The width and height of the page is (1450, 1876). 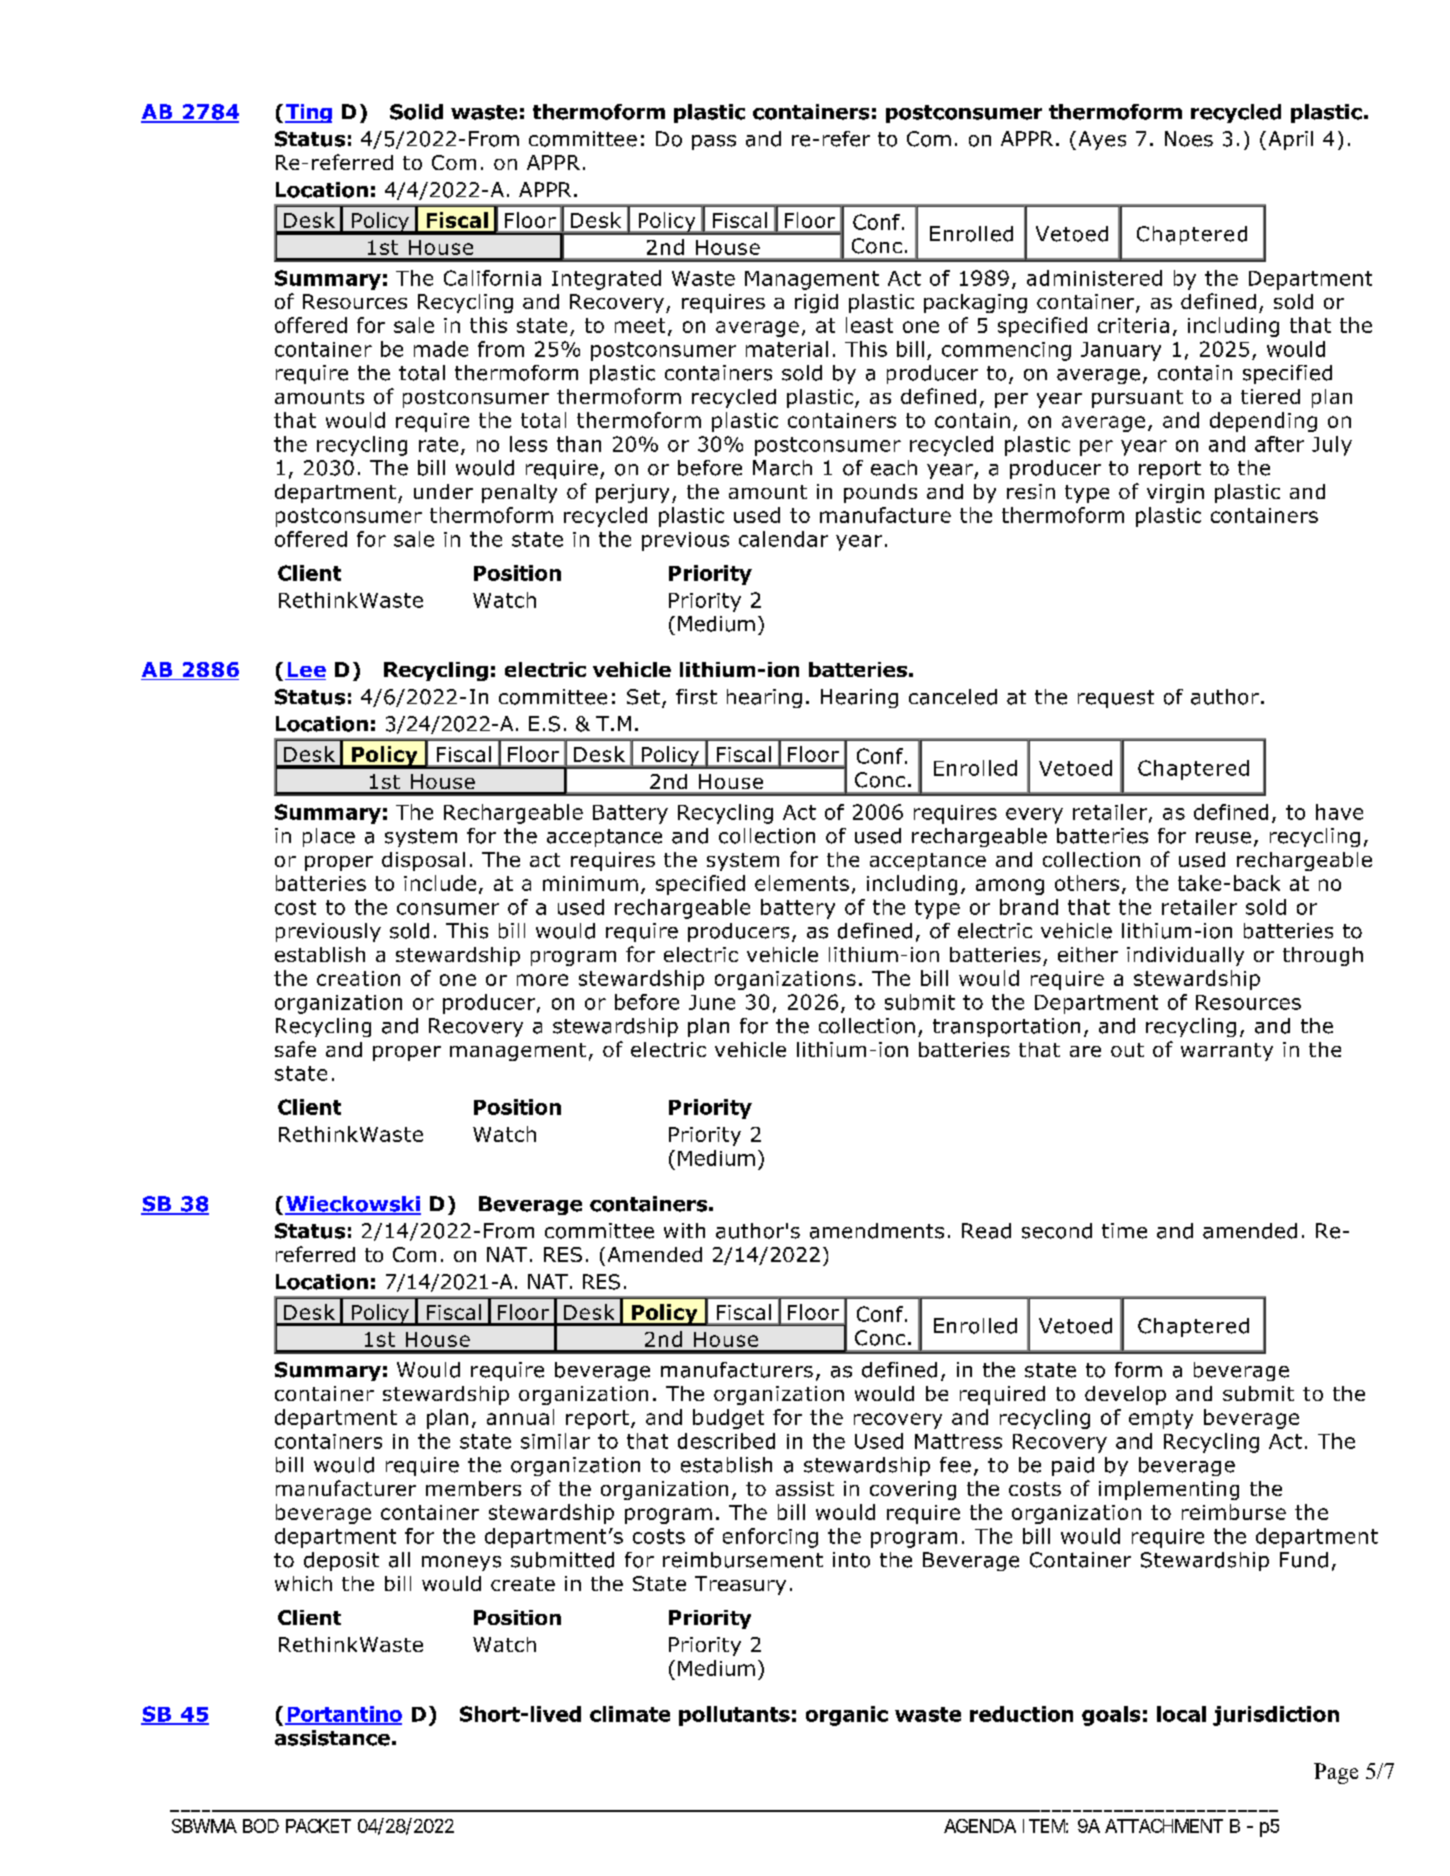 I want to click on Solid, so click(x=416, y=112).
